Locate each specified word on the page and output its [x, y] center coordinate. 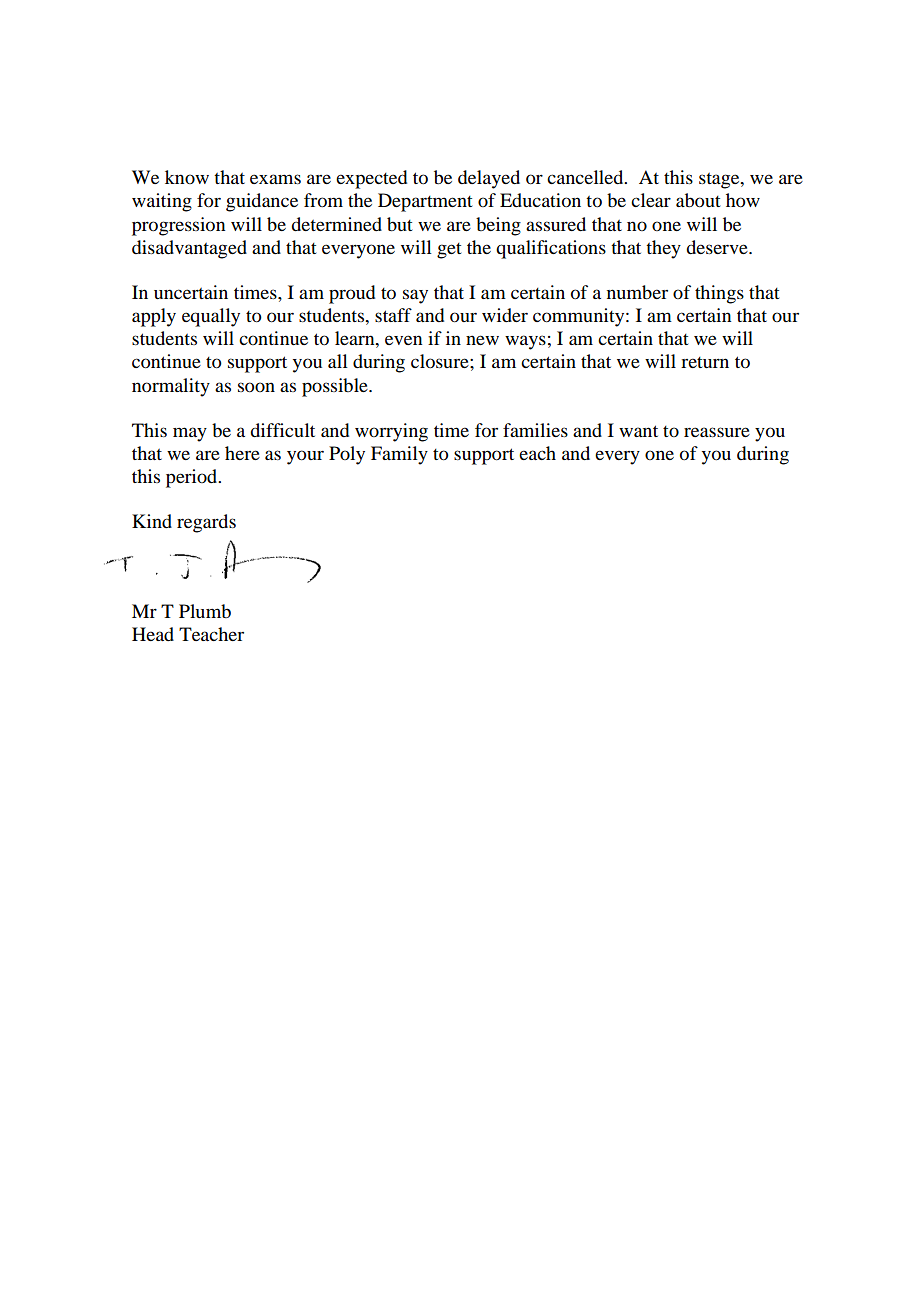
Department [425, 202]
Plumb [205, 611]
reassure [717, 432]
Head [153, 634]
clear [651, 200]
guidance [262, 202]
